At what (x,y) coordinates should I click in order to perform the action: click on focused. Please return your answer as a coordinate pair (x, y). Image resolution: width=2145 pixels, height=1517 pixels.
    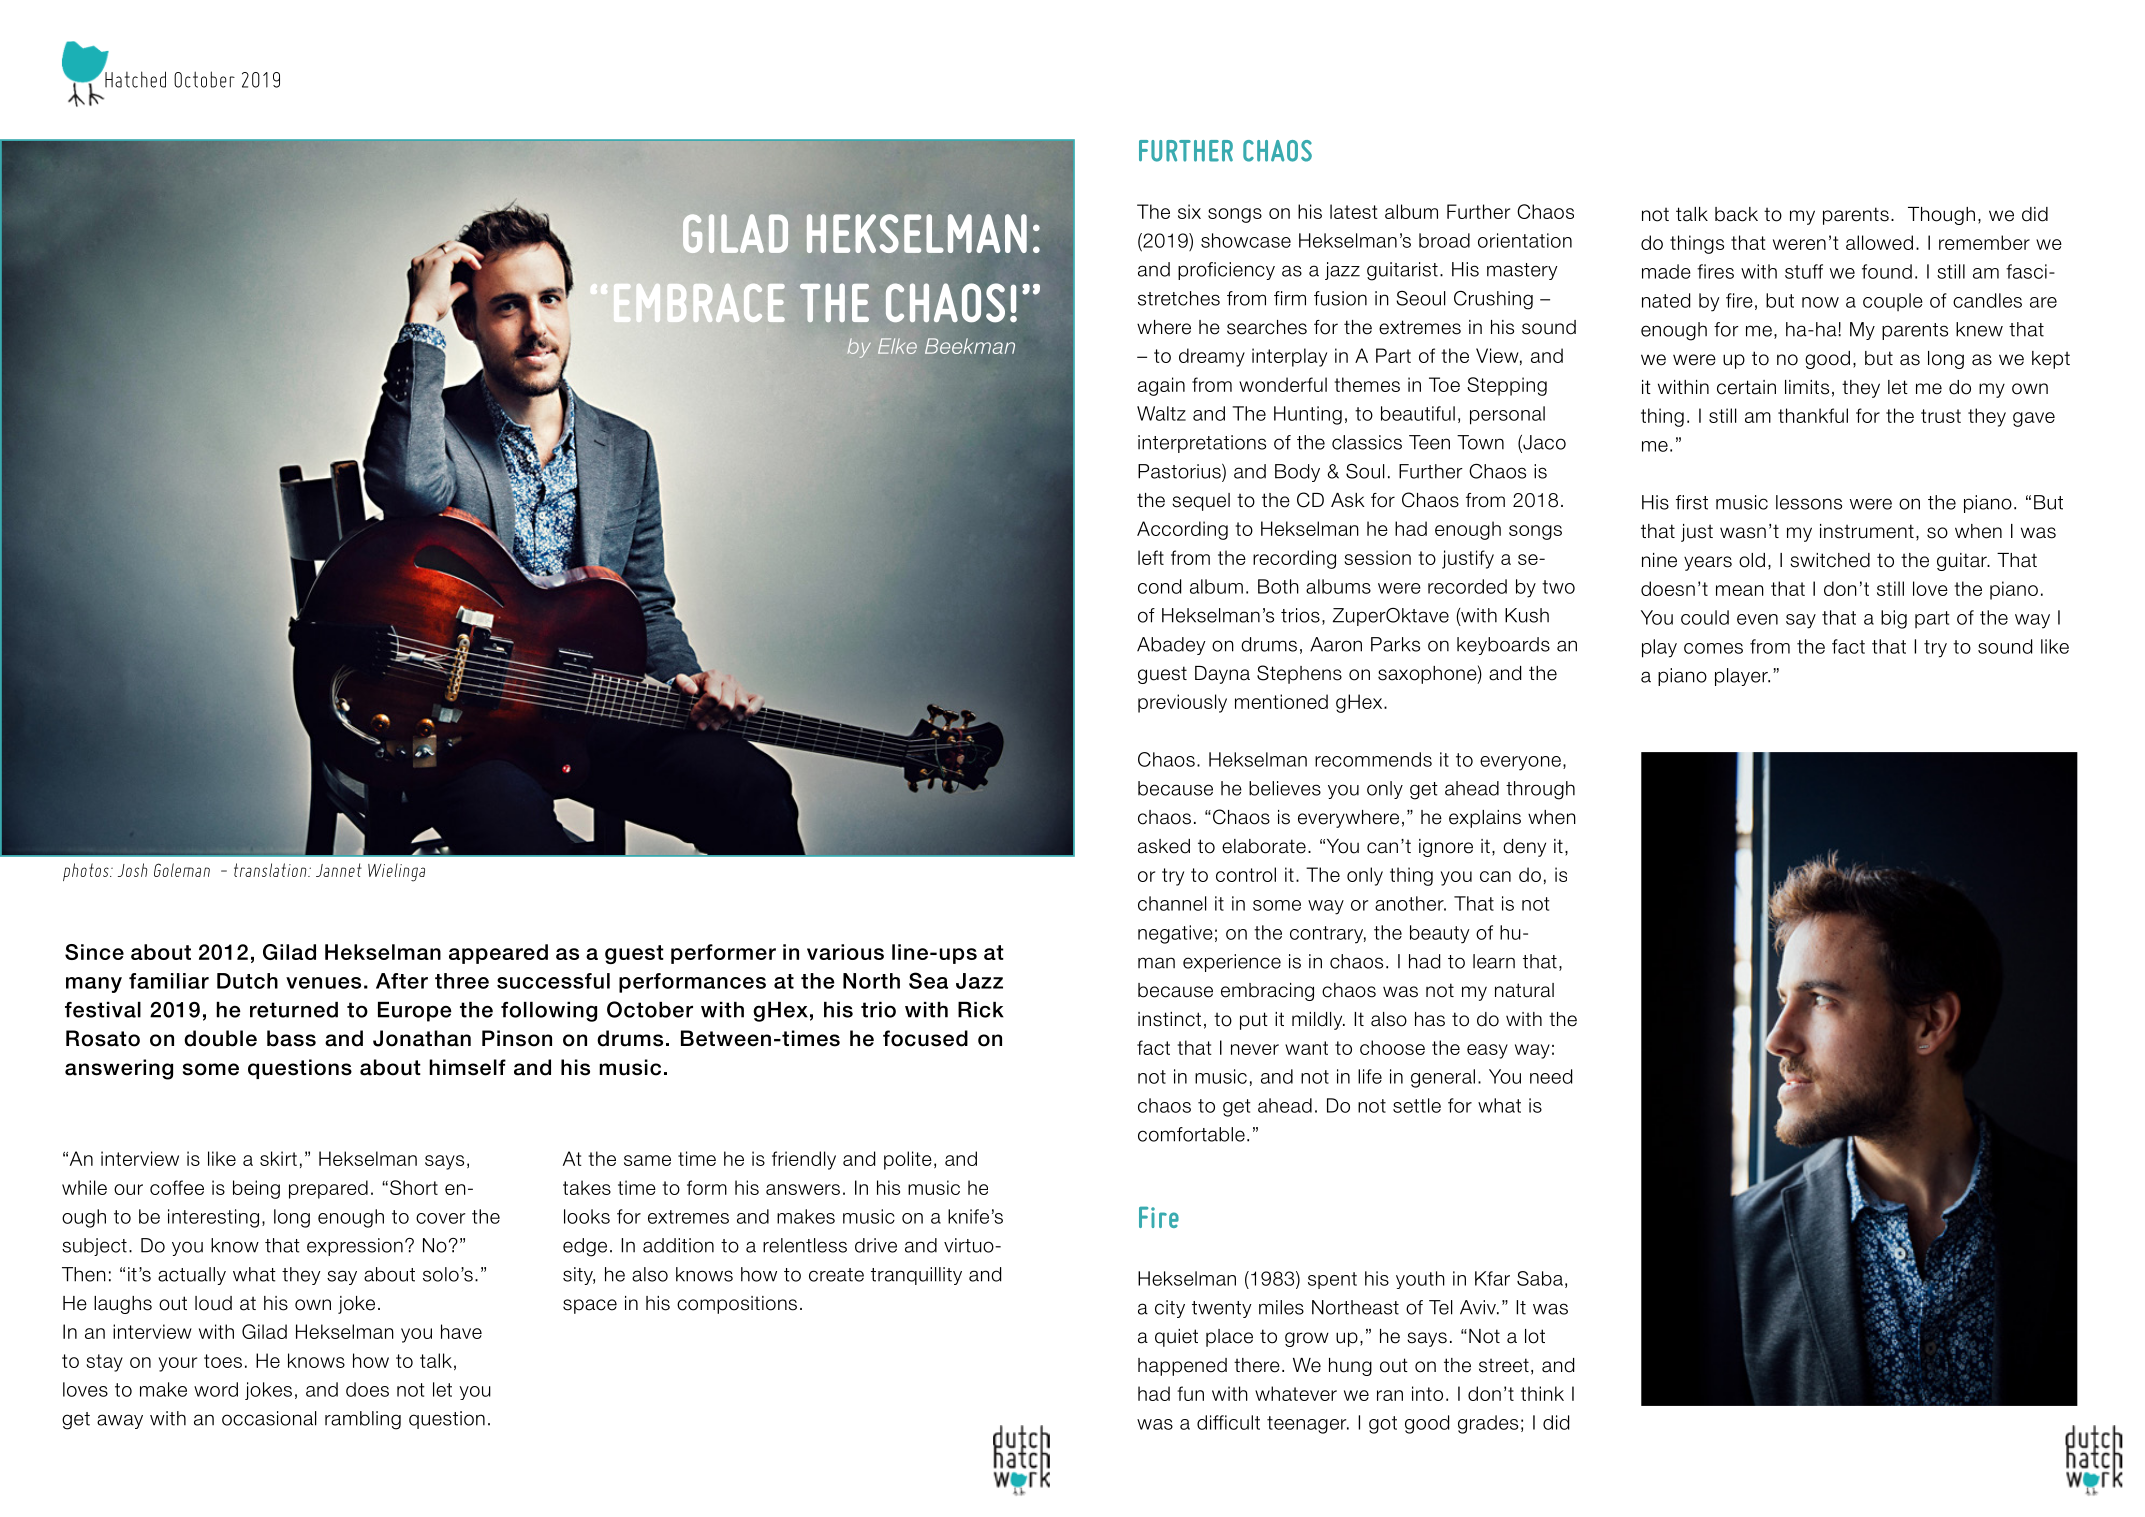
    Looking at the image, I should click on (925, 1038).
